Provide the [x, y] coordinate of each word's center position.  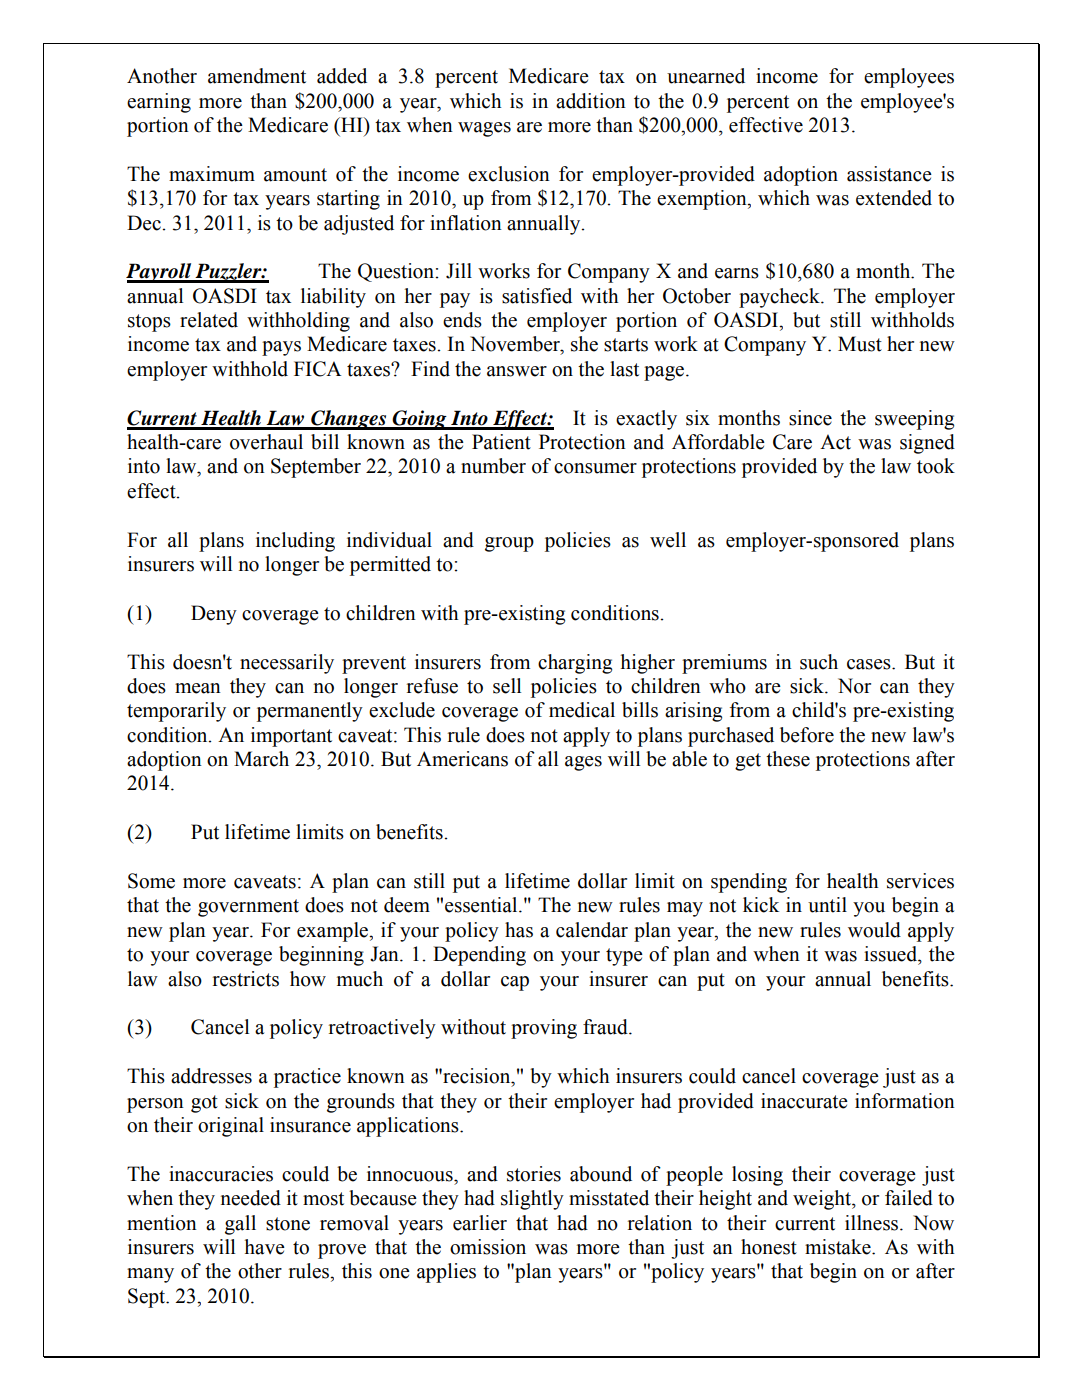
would [874, 930]
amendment [257, 76]
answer [517, 371]
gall [240, 1225]
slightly [532, 1200]
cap [515, 983]
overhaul [266, 442]
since [810, 418]
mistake [839, 1247]
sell [507, 686]
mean [198, 688]
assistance [889, 174]
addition [591, 101]
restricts [246, 979]
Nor [854, 686]
